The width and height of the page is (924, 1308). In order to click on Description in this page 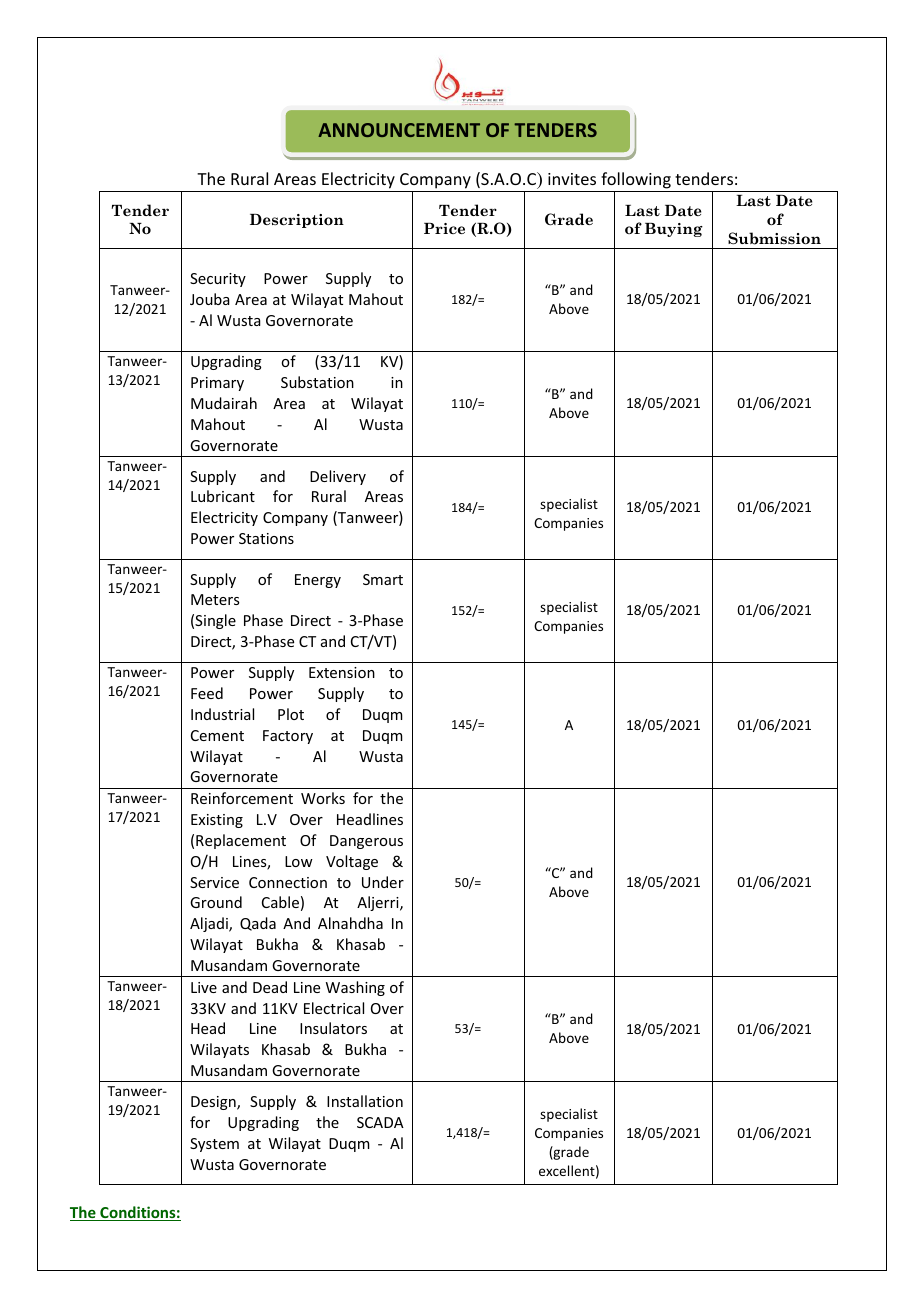, I will do `click(297, 221)`.
